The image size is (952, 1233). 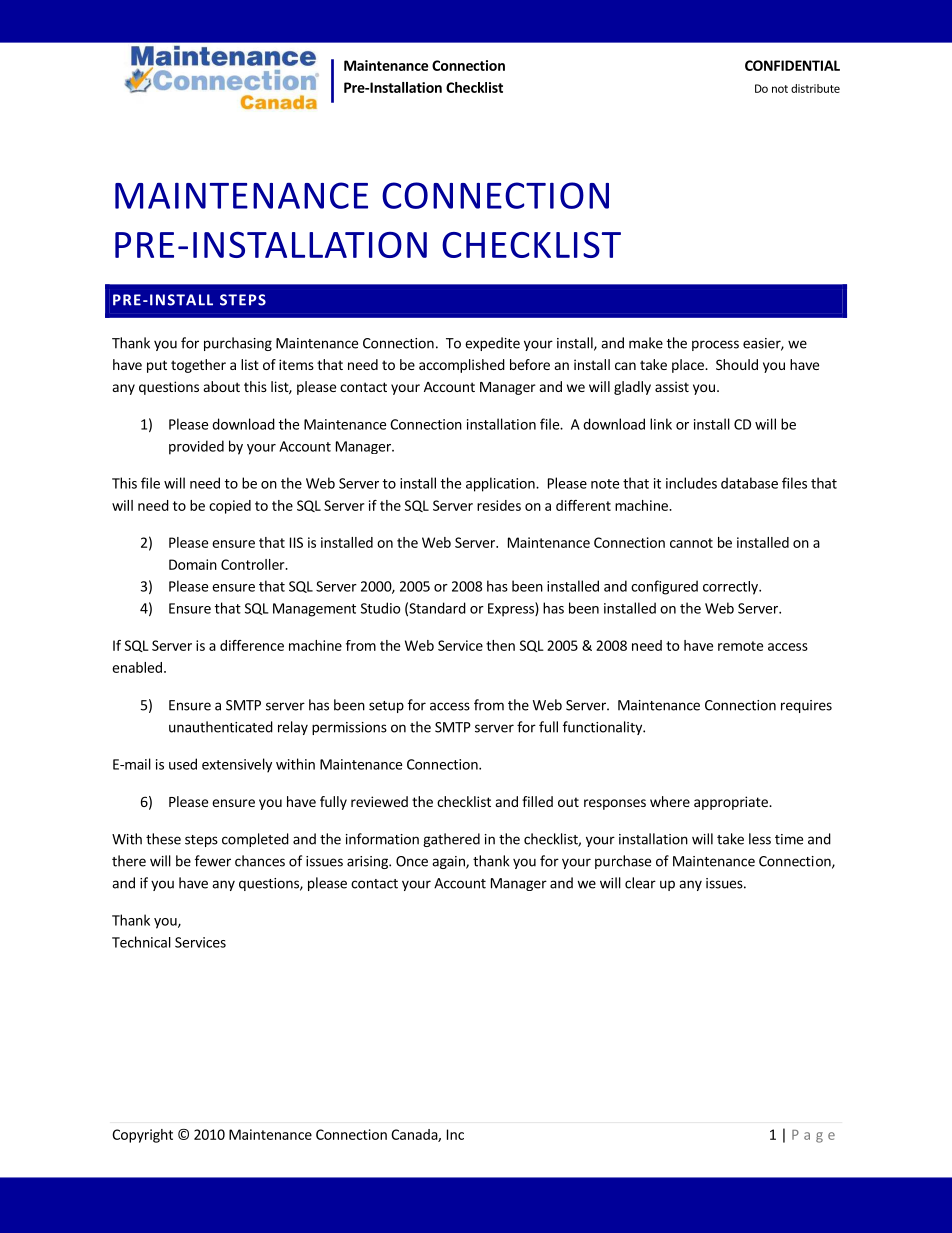 I want to click on Canada, so click(x=415, y=1135).
